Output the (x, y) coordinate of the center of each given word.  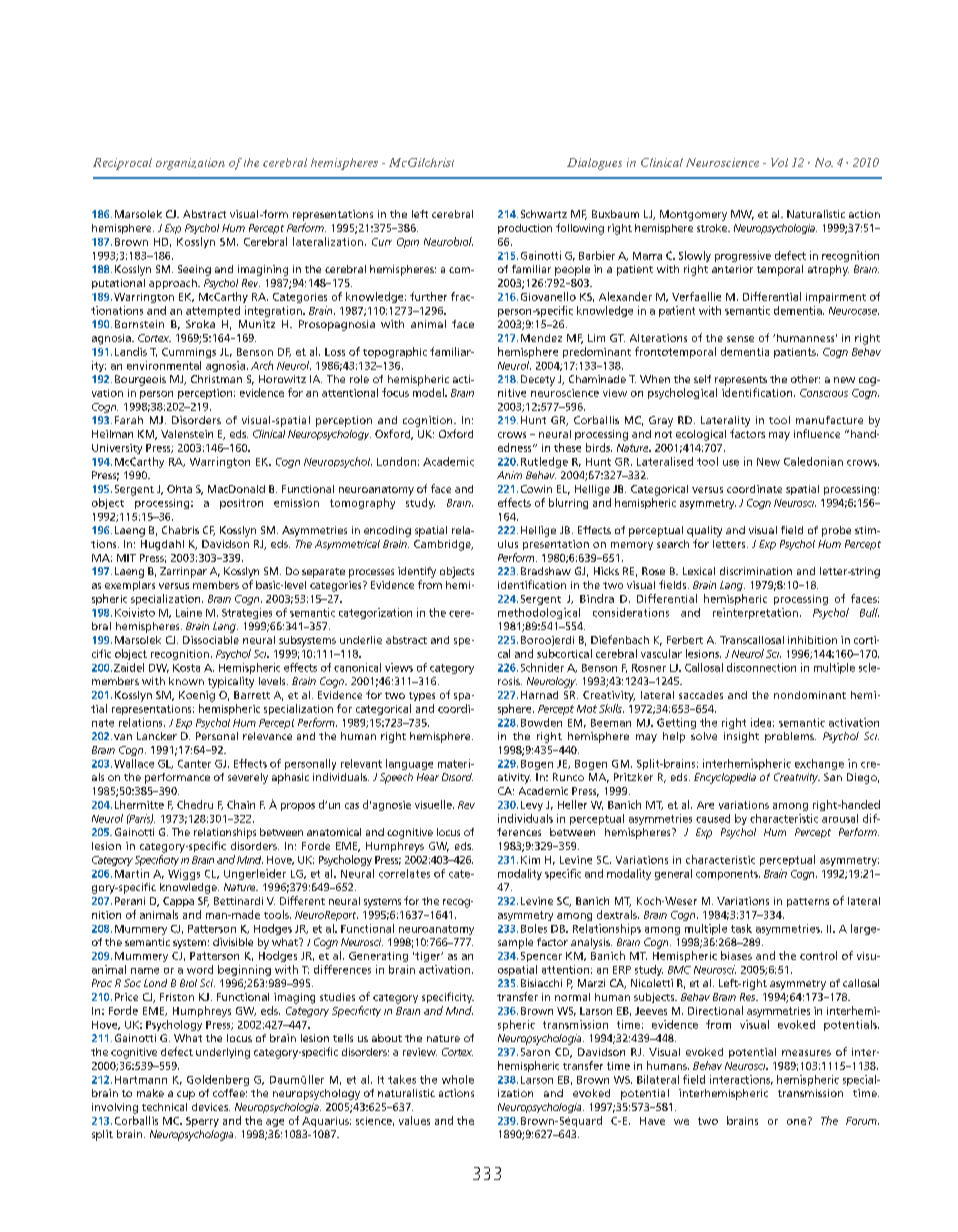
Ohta (179, 489)
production (525, 229)
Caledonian (813, 461)
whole (458, 1079)
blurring (568, 503)
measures (806, 1053)
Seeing (194, 270)
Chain (241, 804)
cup (186, 1095)
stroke (713, 228)
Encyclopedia (725, 778)
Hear (428, 777)
